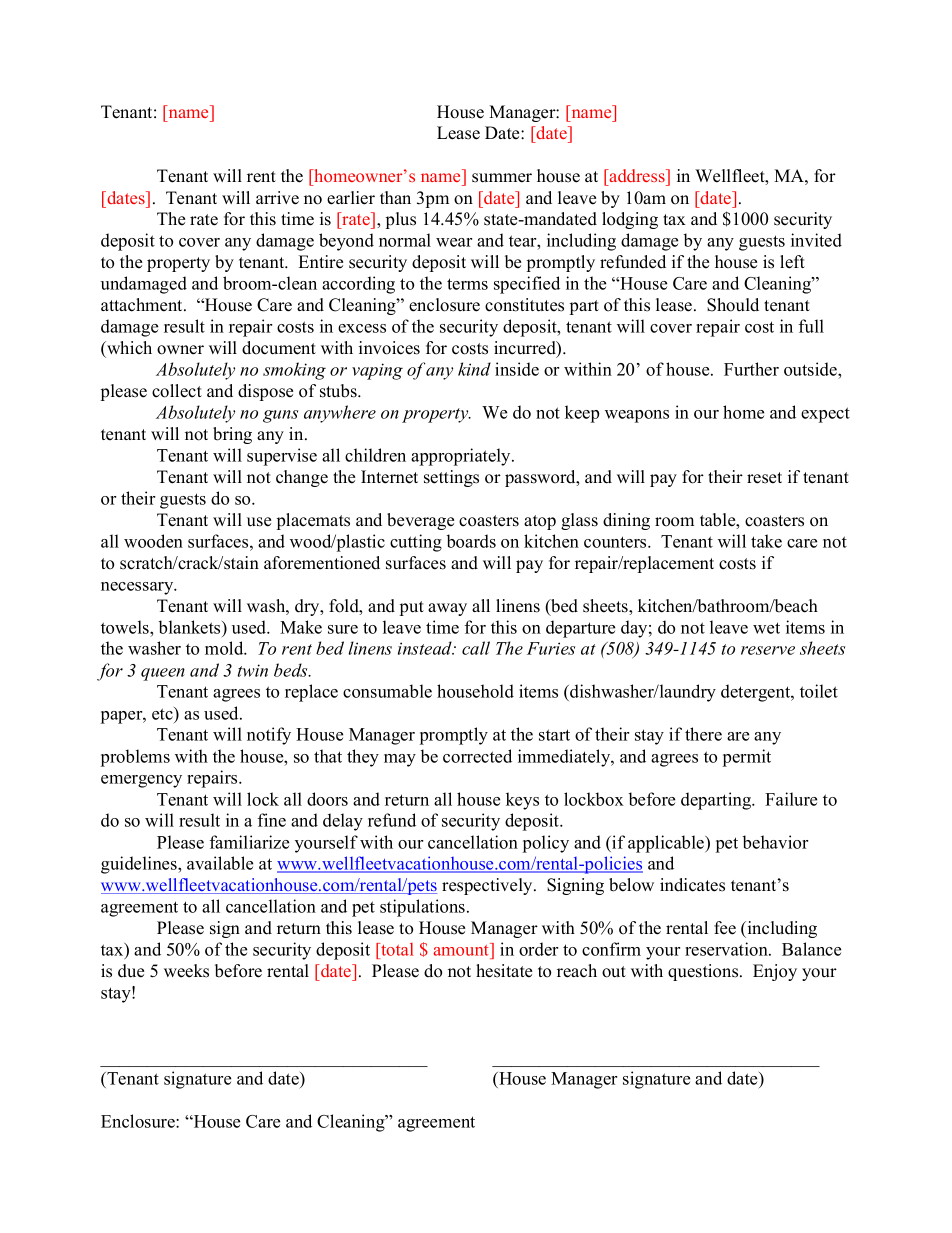 The width and height of the document is (952, 1233). What do you see at coordinates (177, 391) in the document?
I see `collect` at bounding box center [177, 391].
